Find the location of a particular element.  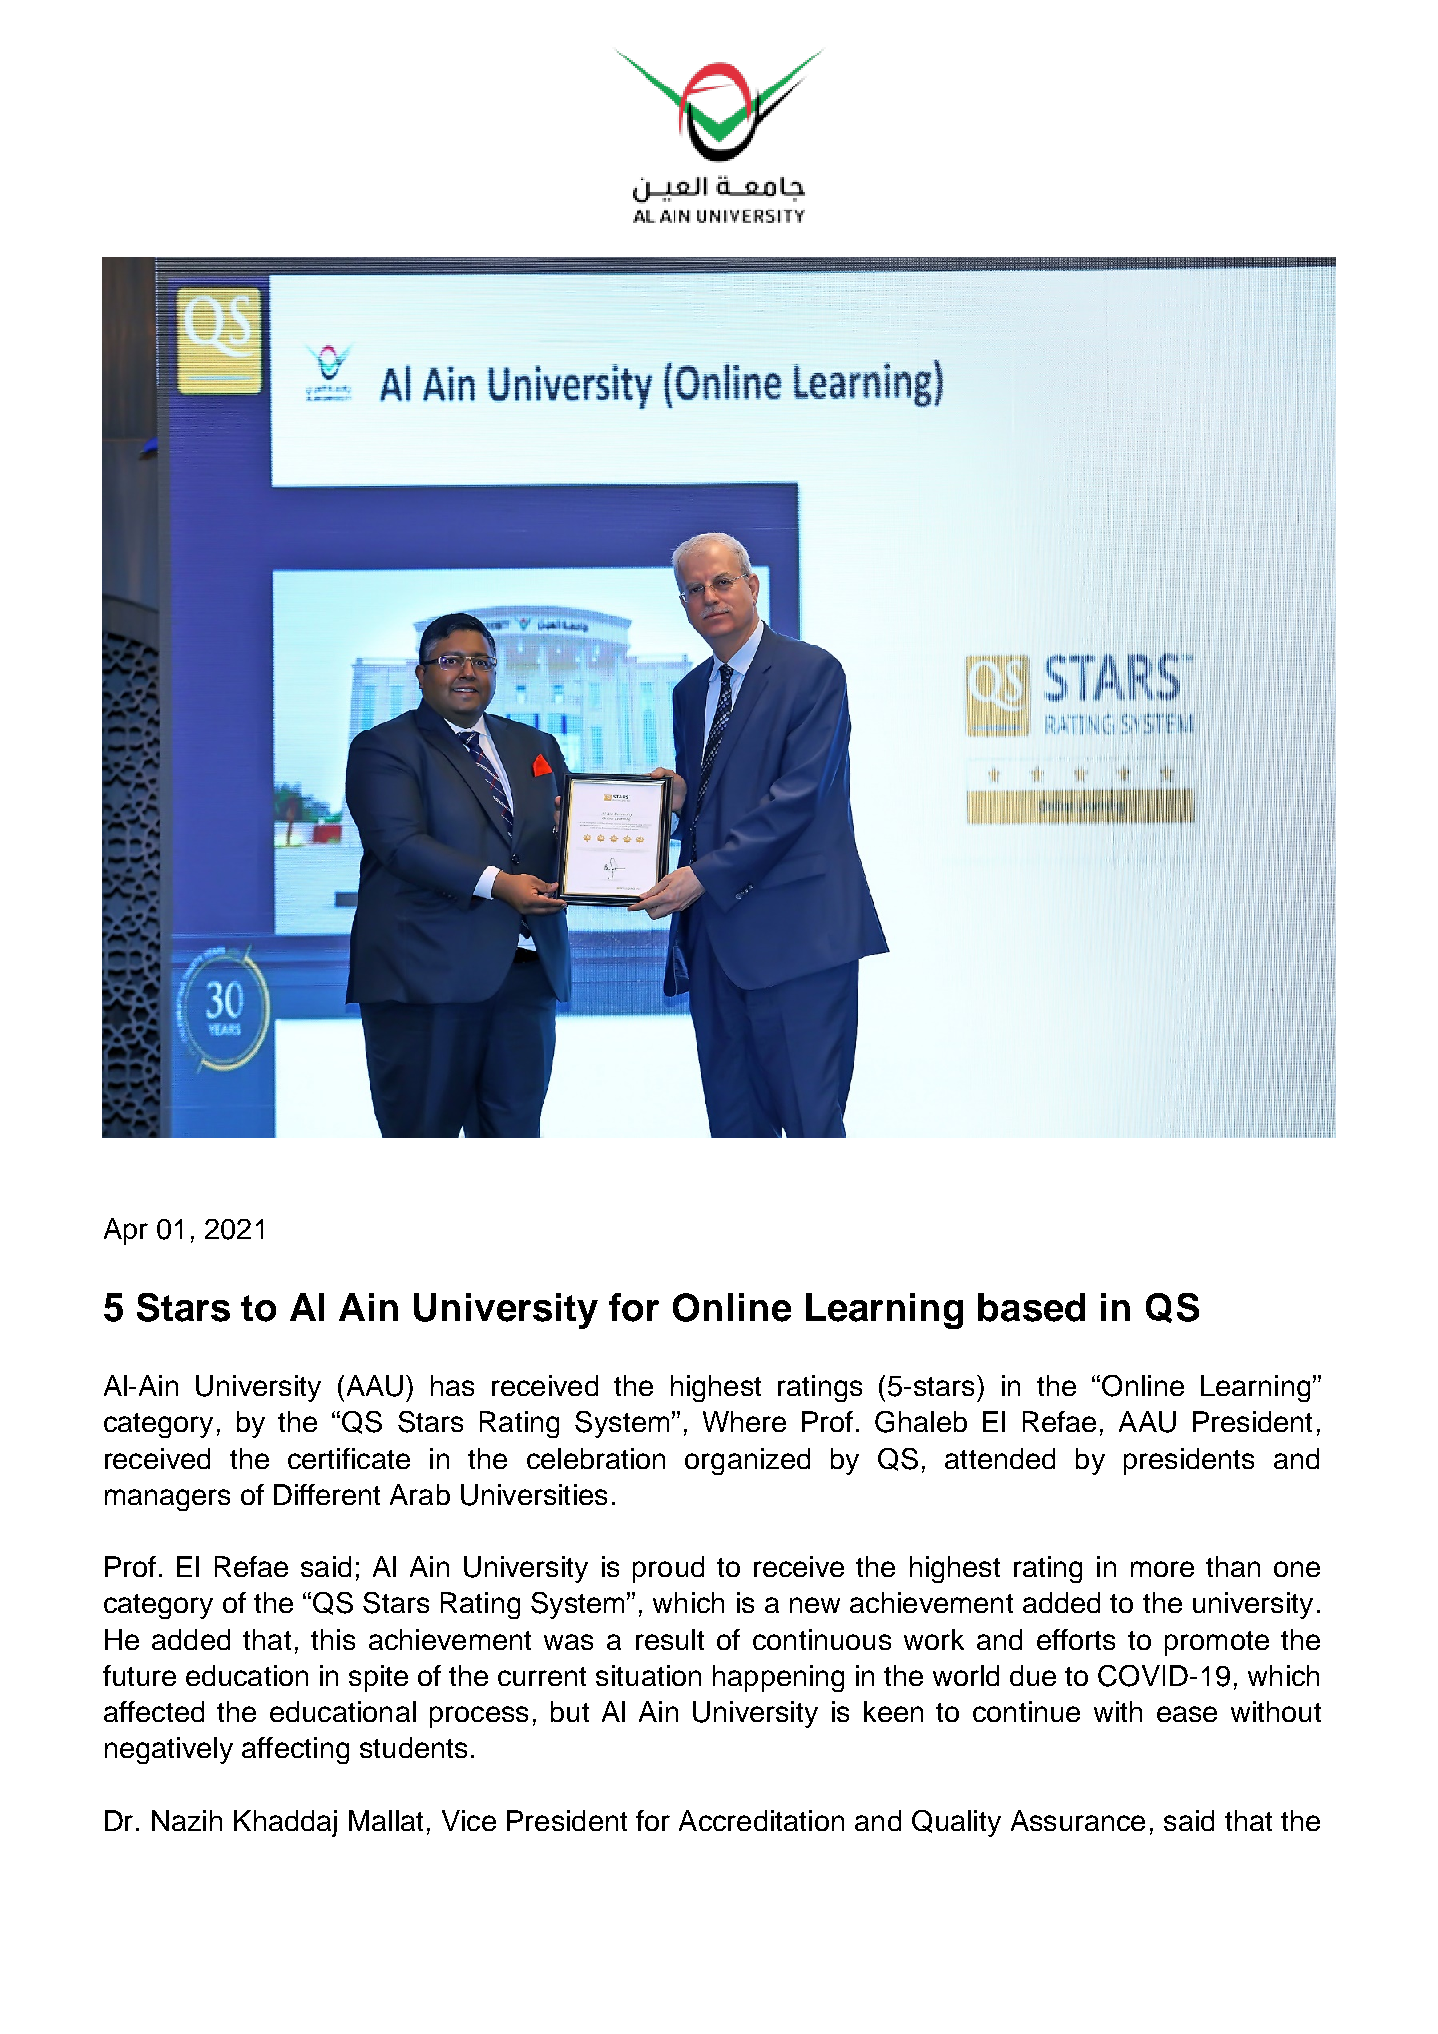

based is located at coordinates (1031, 1307).
